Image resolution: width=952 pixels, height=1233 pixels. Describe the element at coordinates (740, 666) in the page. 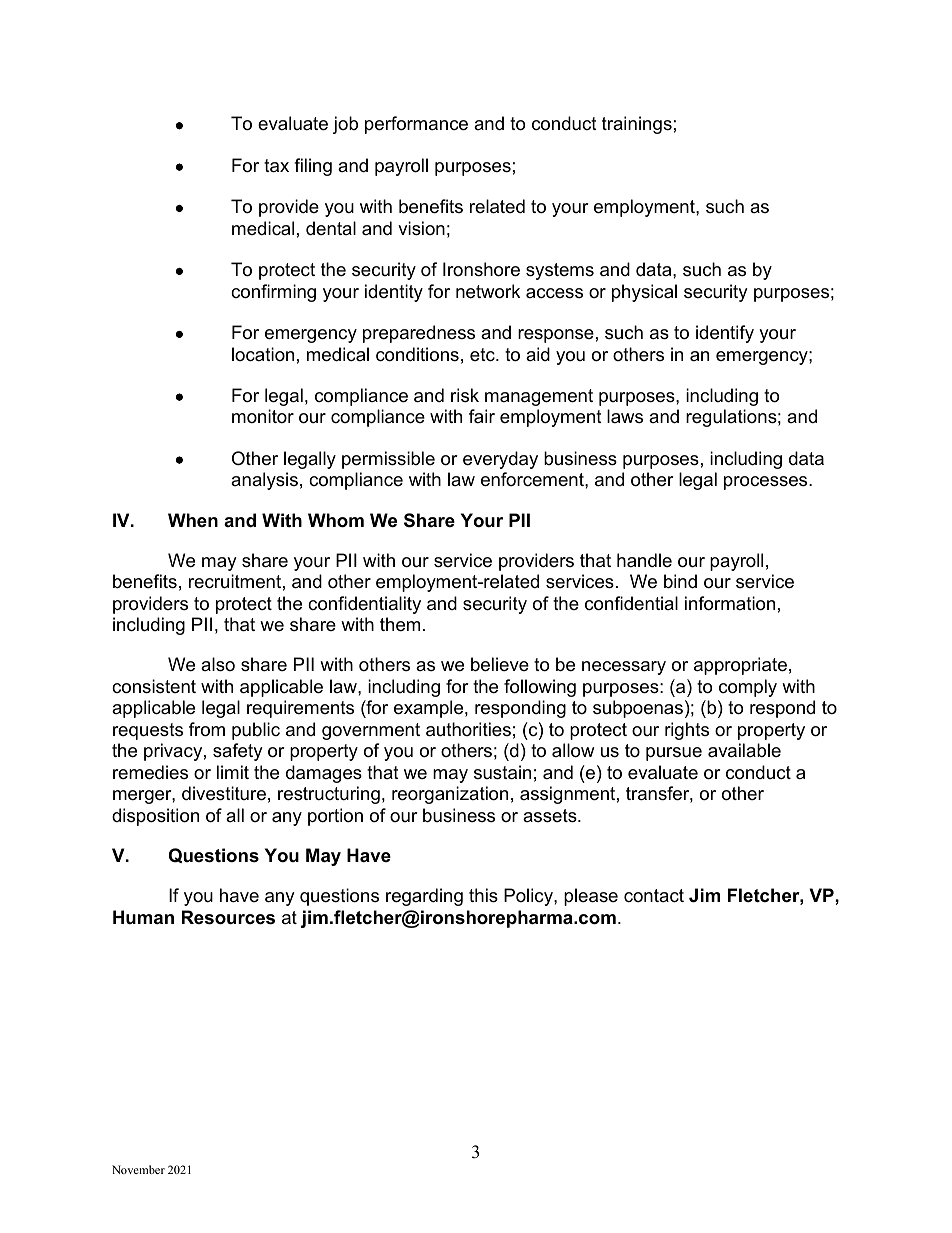

I see `appropriate` at that location.
